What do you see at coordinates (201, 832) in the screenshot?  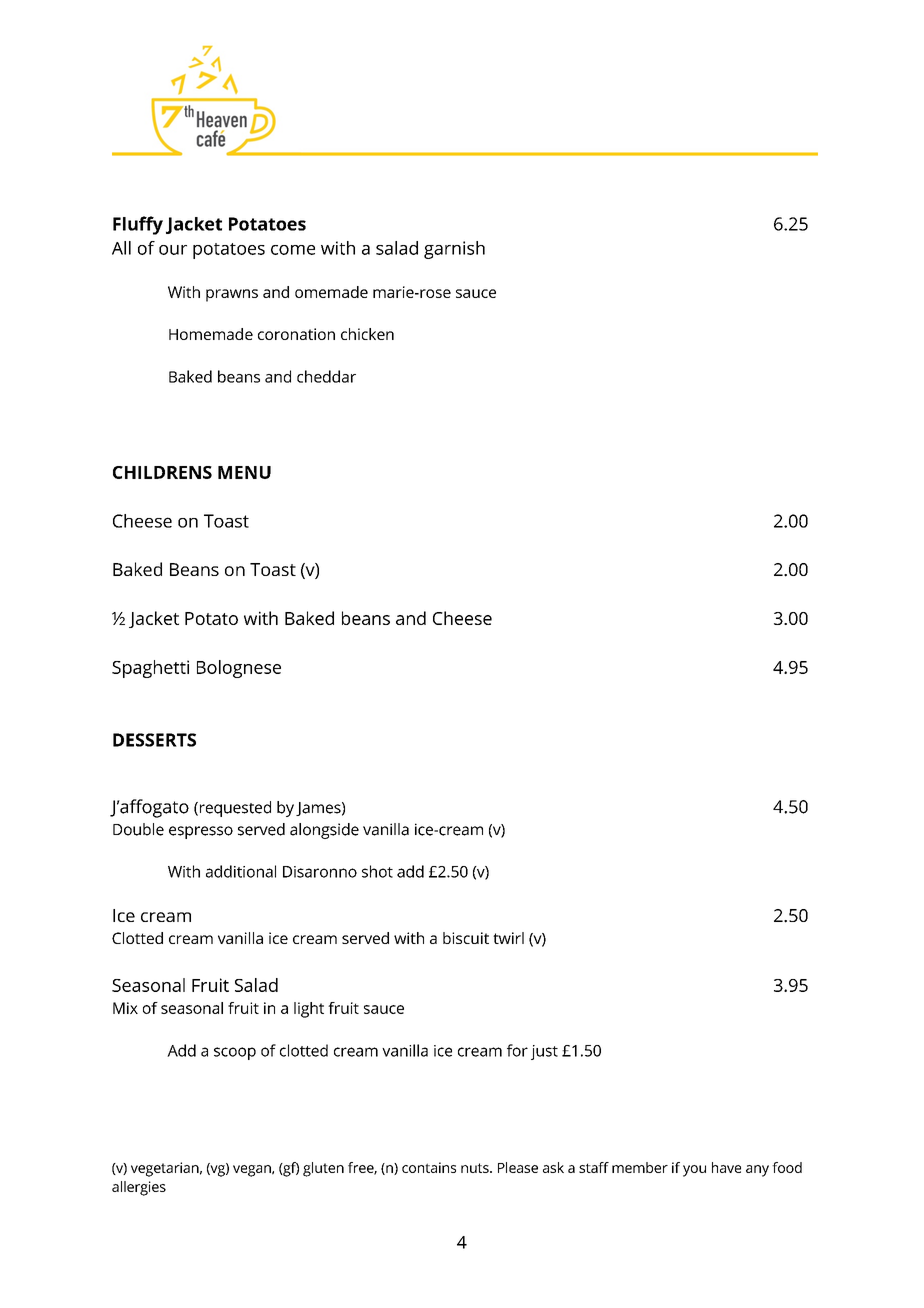 I see `espresso` at bounding box center [201, 832].
